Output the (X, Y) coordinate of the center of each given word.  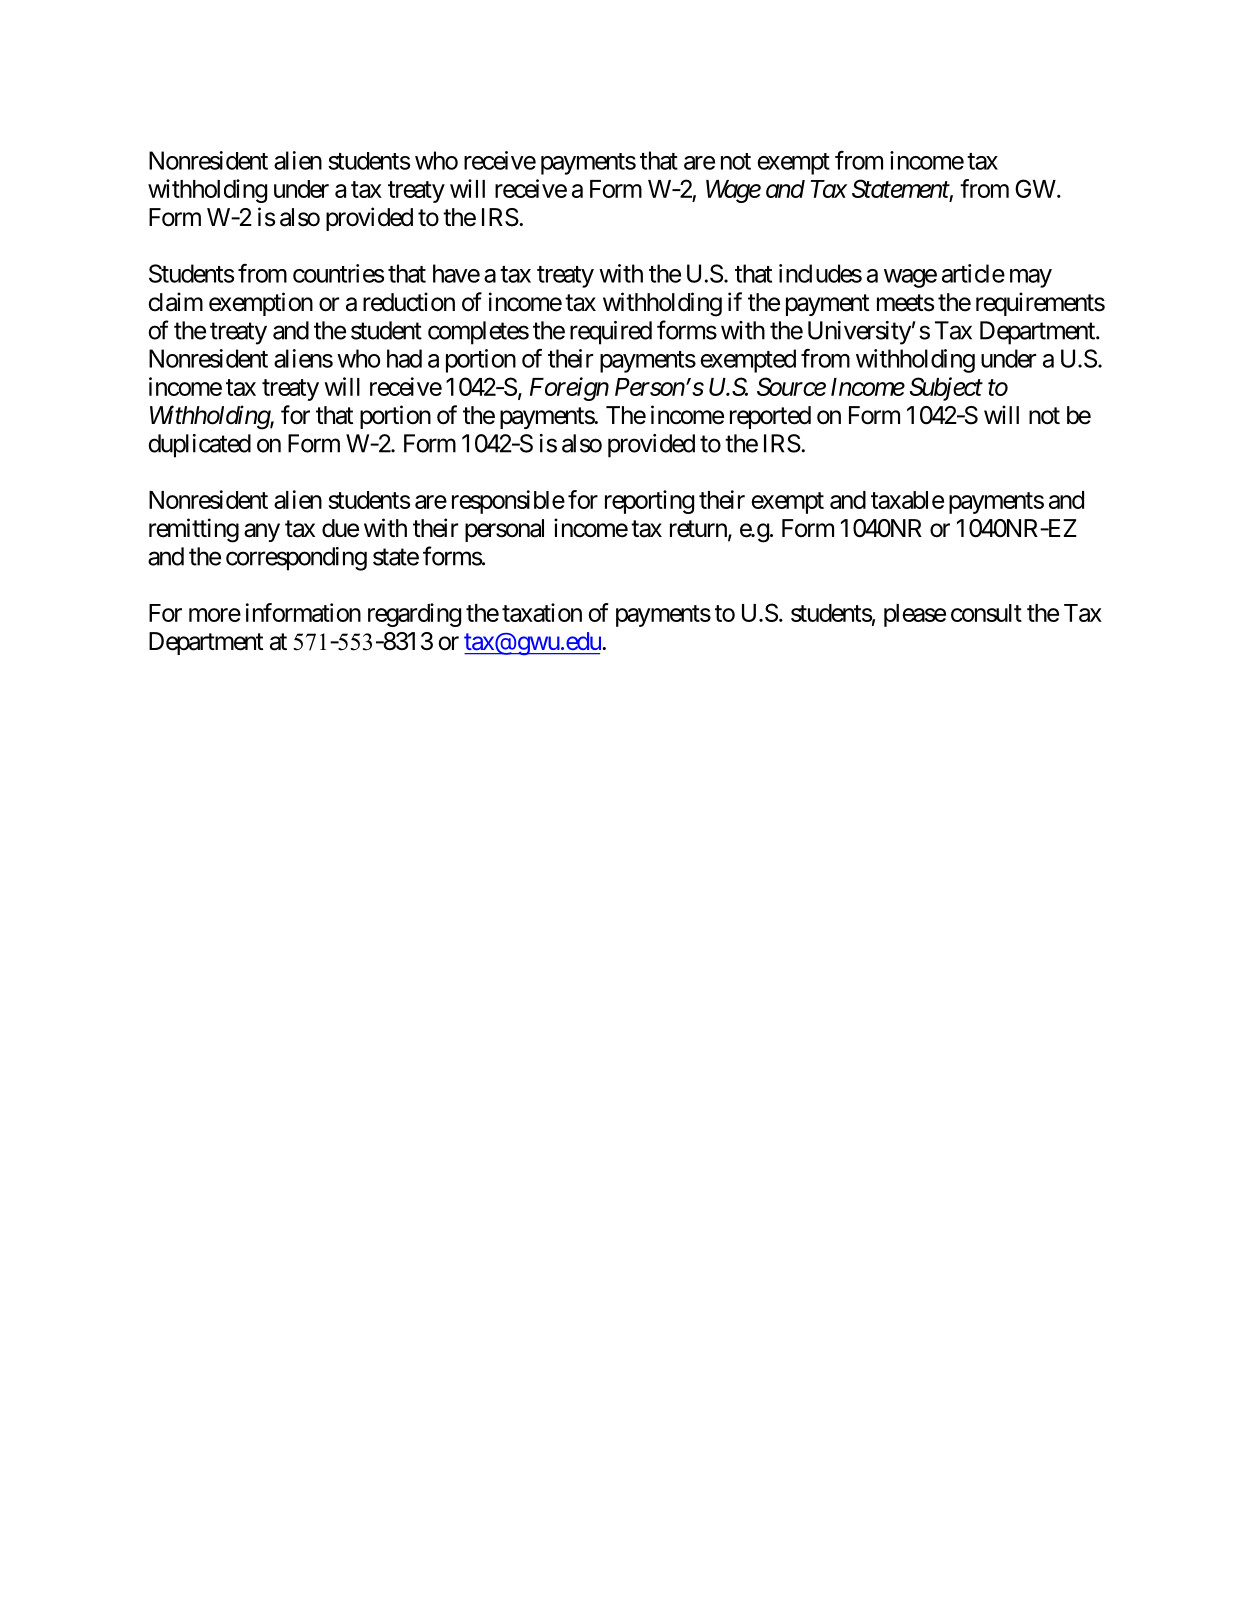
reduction (409, 302)
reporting (649, 502)
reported (770, 417)
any (262, 532)
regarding (414, 615)
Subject (946, 389)
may (1031, 278)
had (404, 358)
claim (175, 302)
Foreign (569, 389)
